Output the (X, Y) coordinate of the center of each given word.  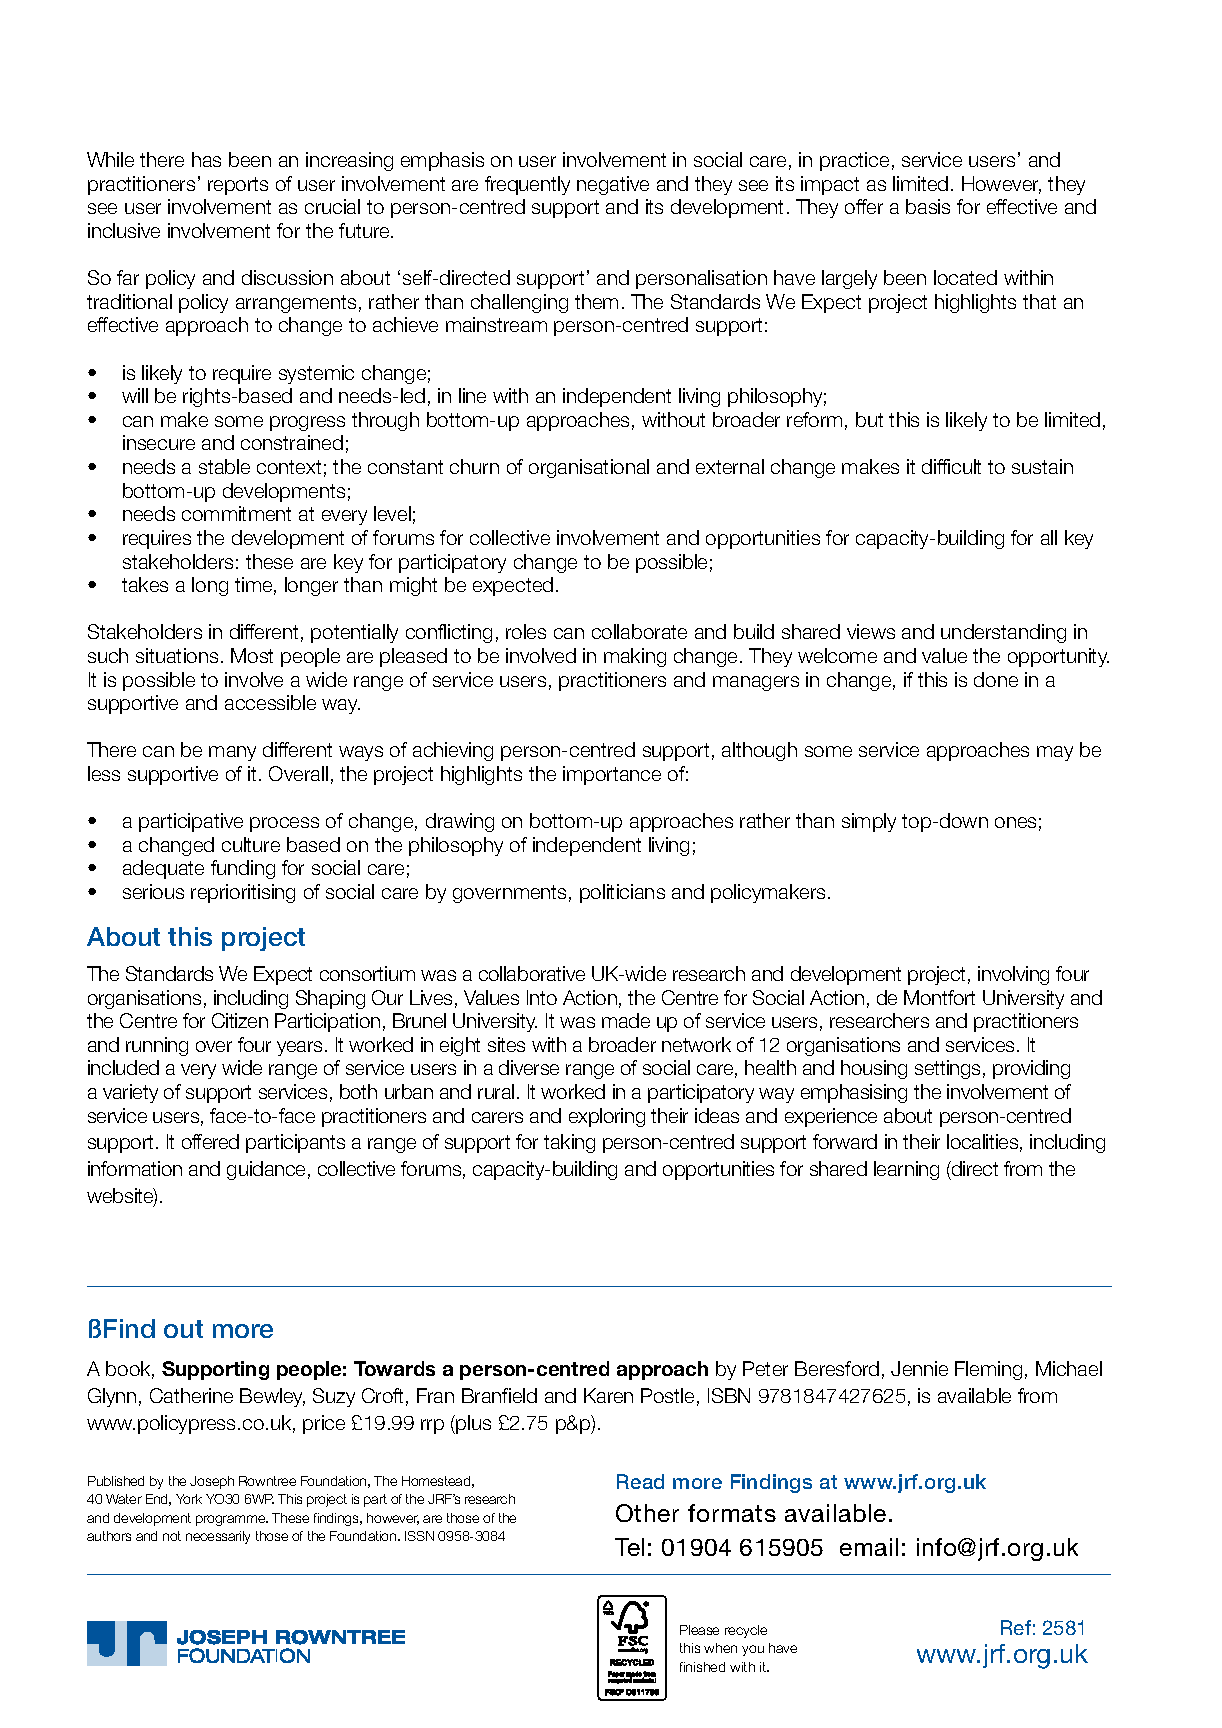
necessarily (218, 1537)
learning (906, 1170)
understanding (1003, 633)
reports (238, 186)
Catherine (191, 1395)
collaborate (639, 631)
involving (1013, 975)
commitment (236, 513)
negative (613, 185)
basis (928, 206)
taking (569, 1143)
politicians (622, 893)
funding (243, 869)
